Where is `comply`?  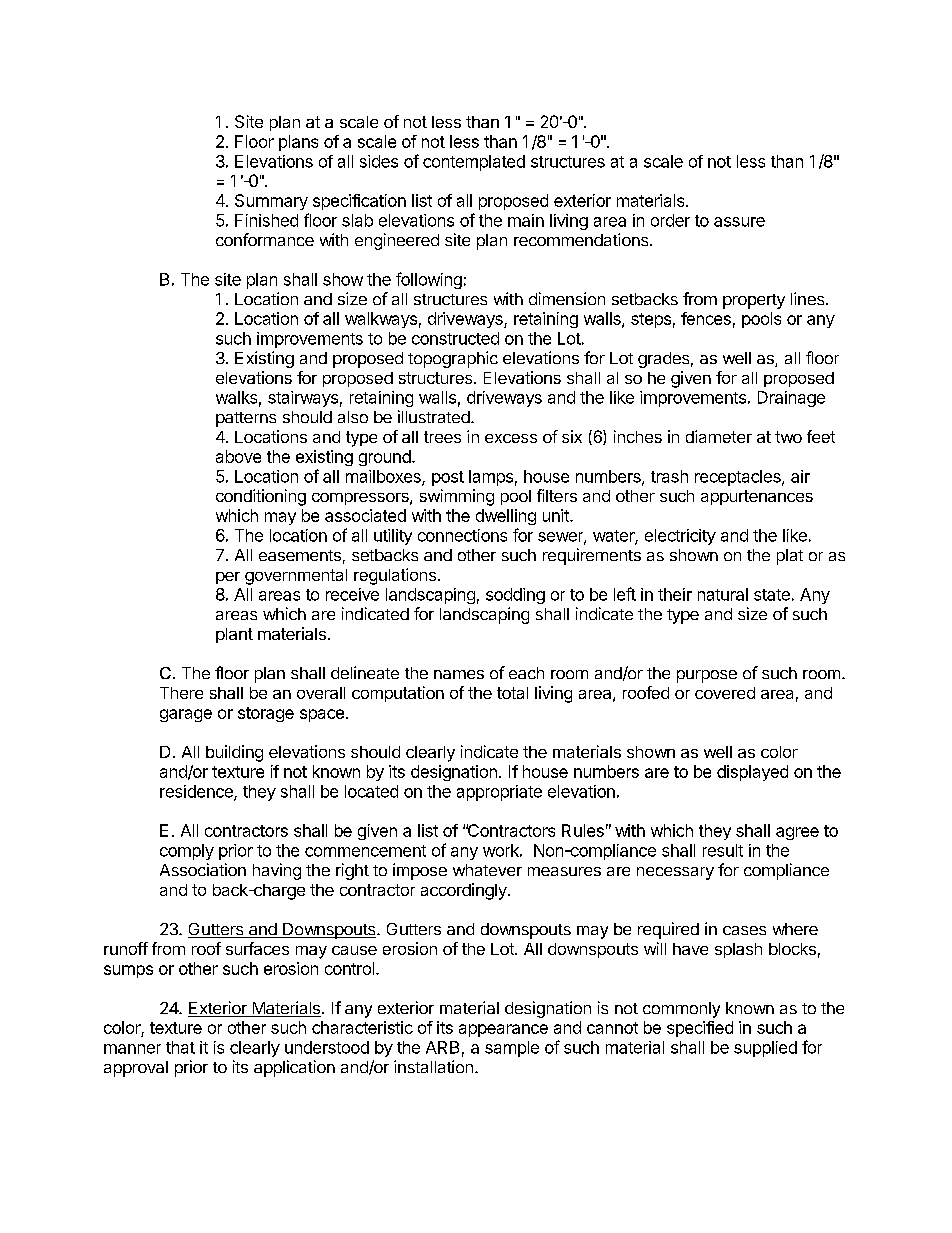
comply is located at coordinates (187, 852).
